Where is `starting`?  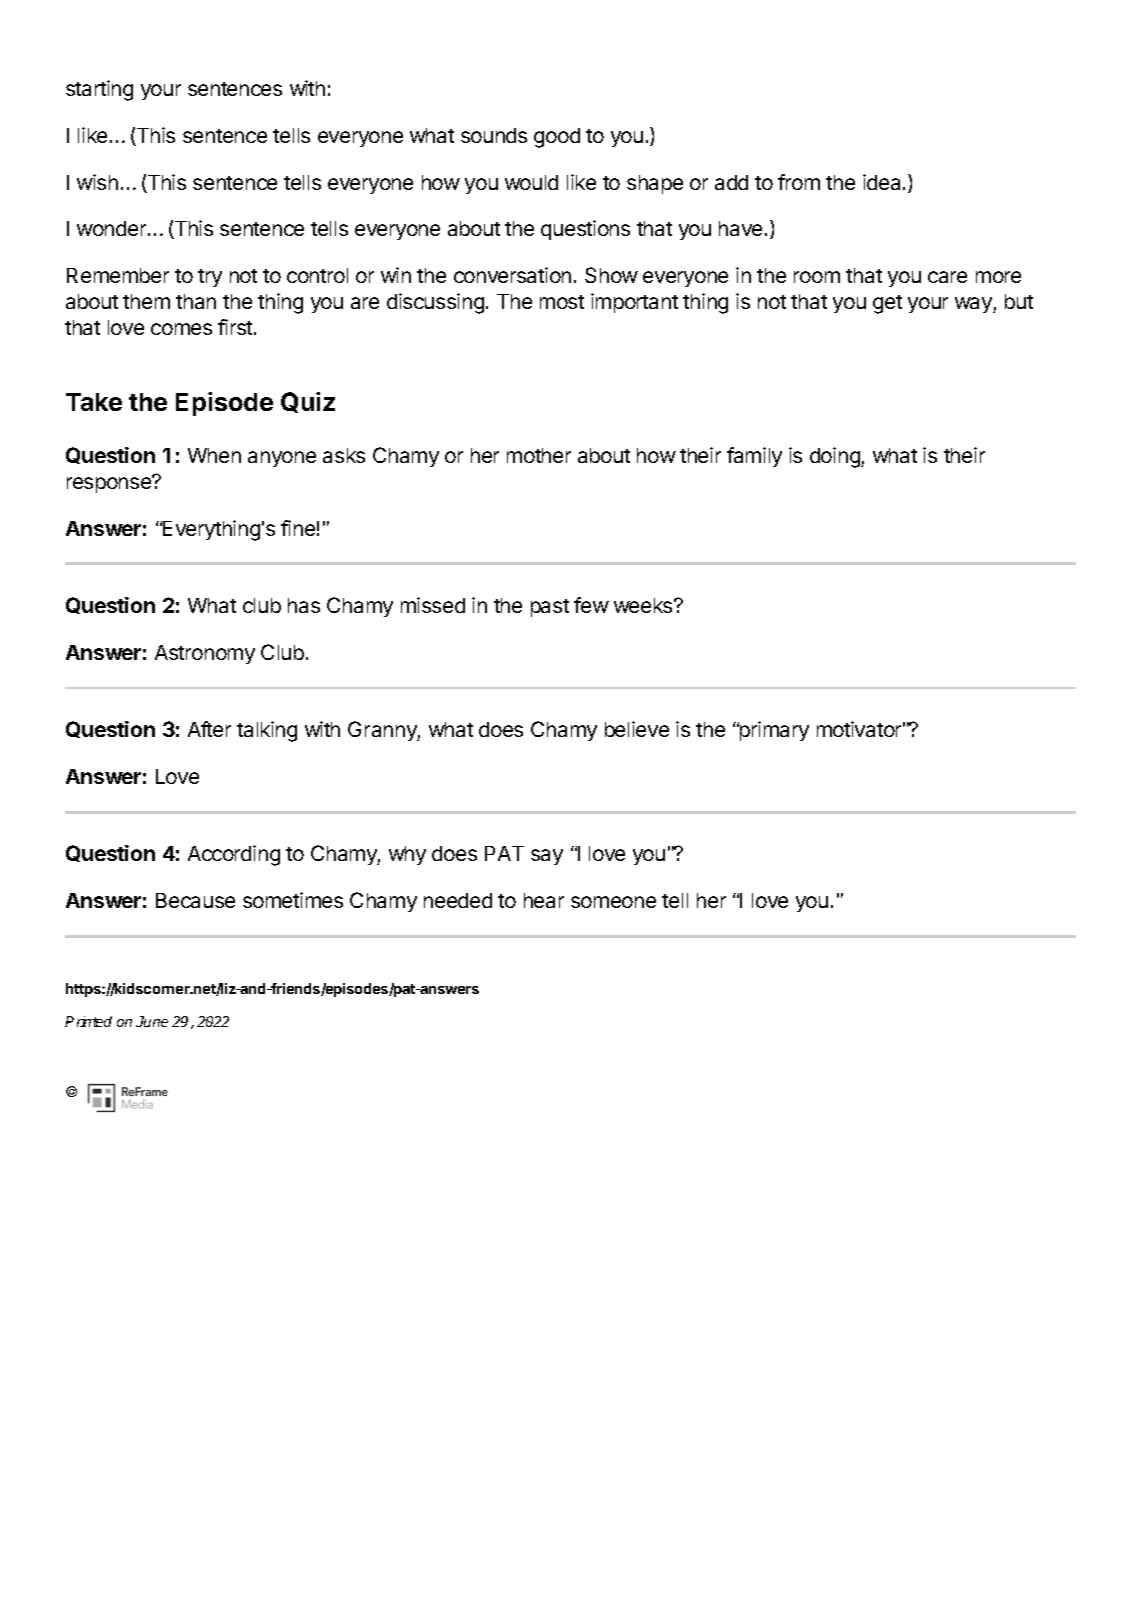 starting is located at coordinates (99, 90).
